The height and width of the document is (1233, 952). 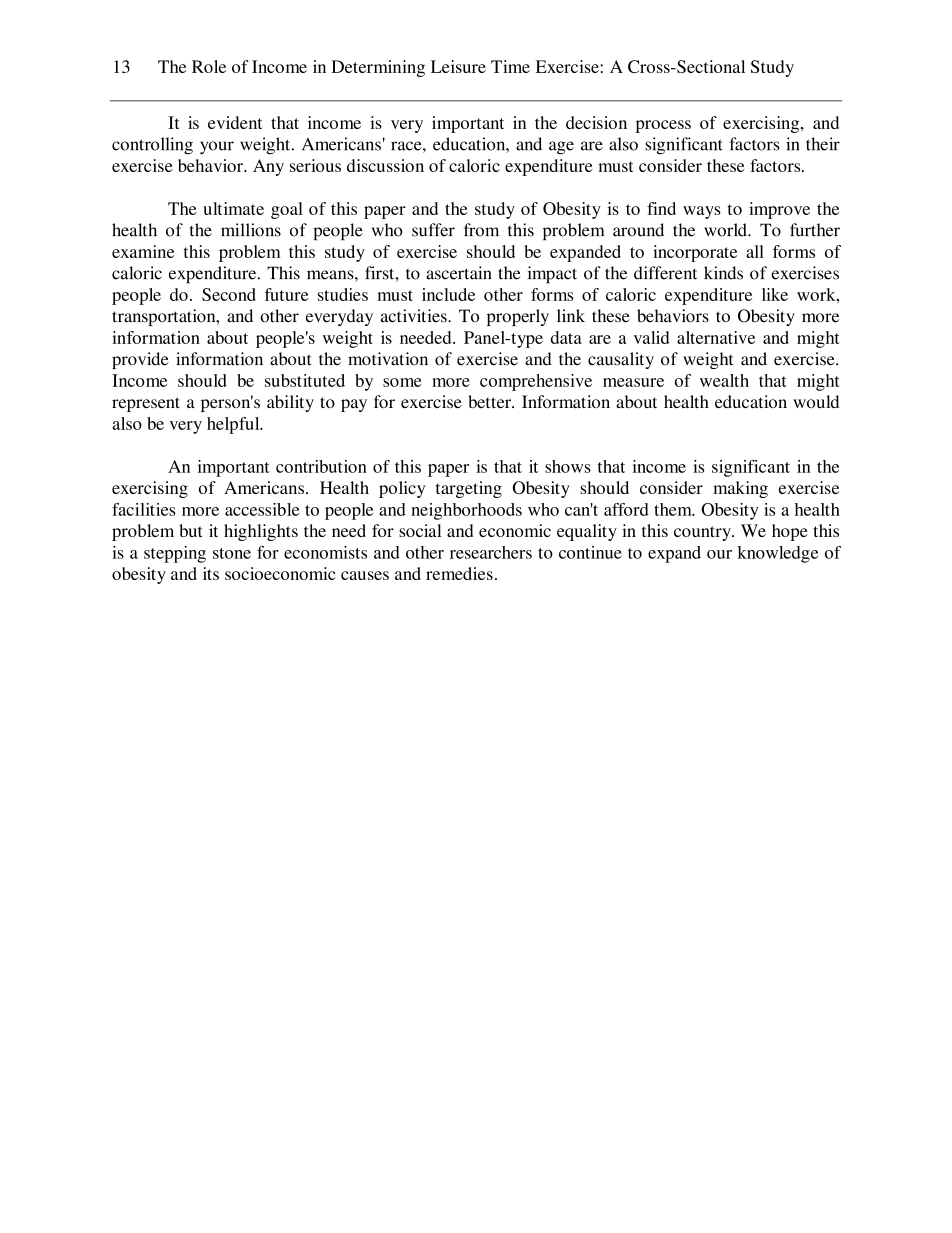 What do you see at coordinates (491, 552) in the document?
I see `researchers` at bounding box center [491, 552].
